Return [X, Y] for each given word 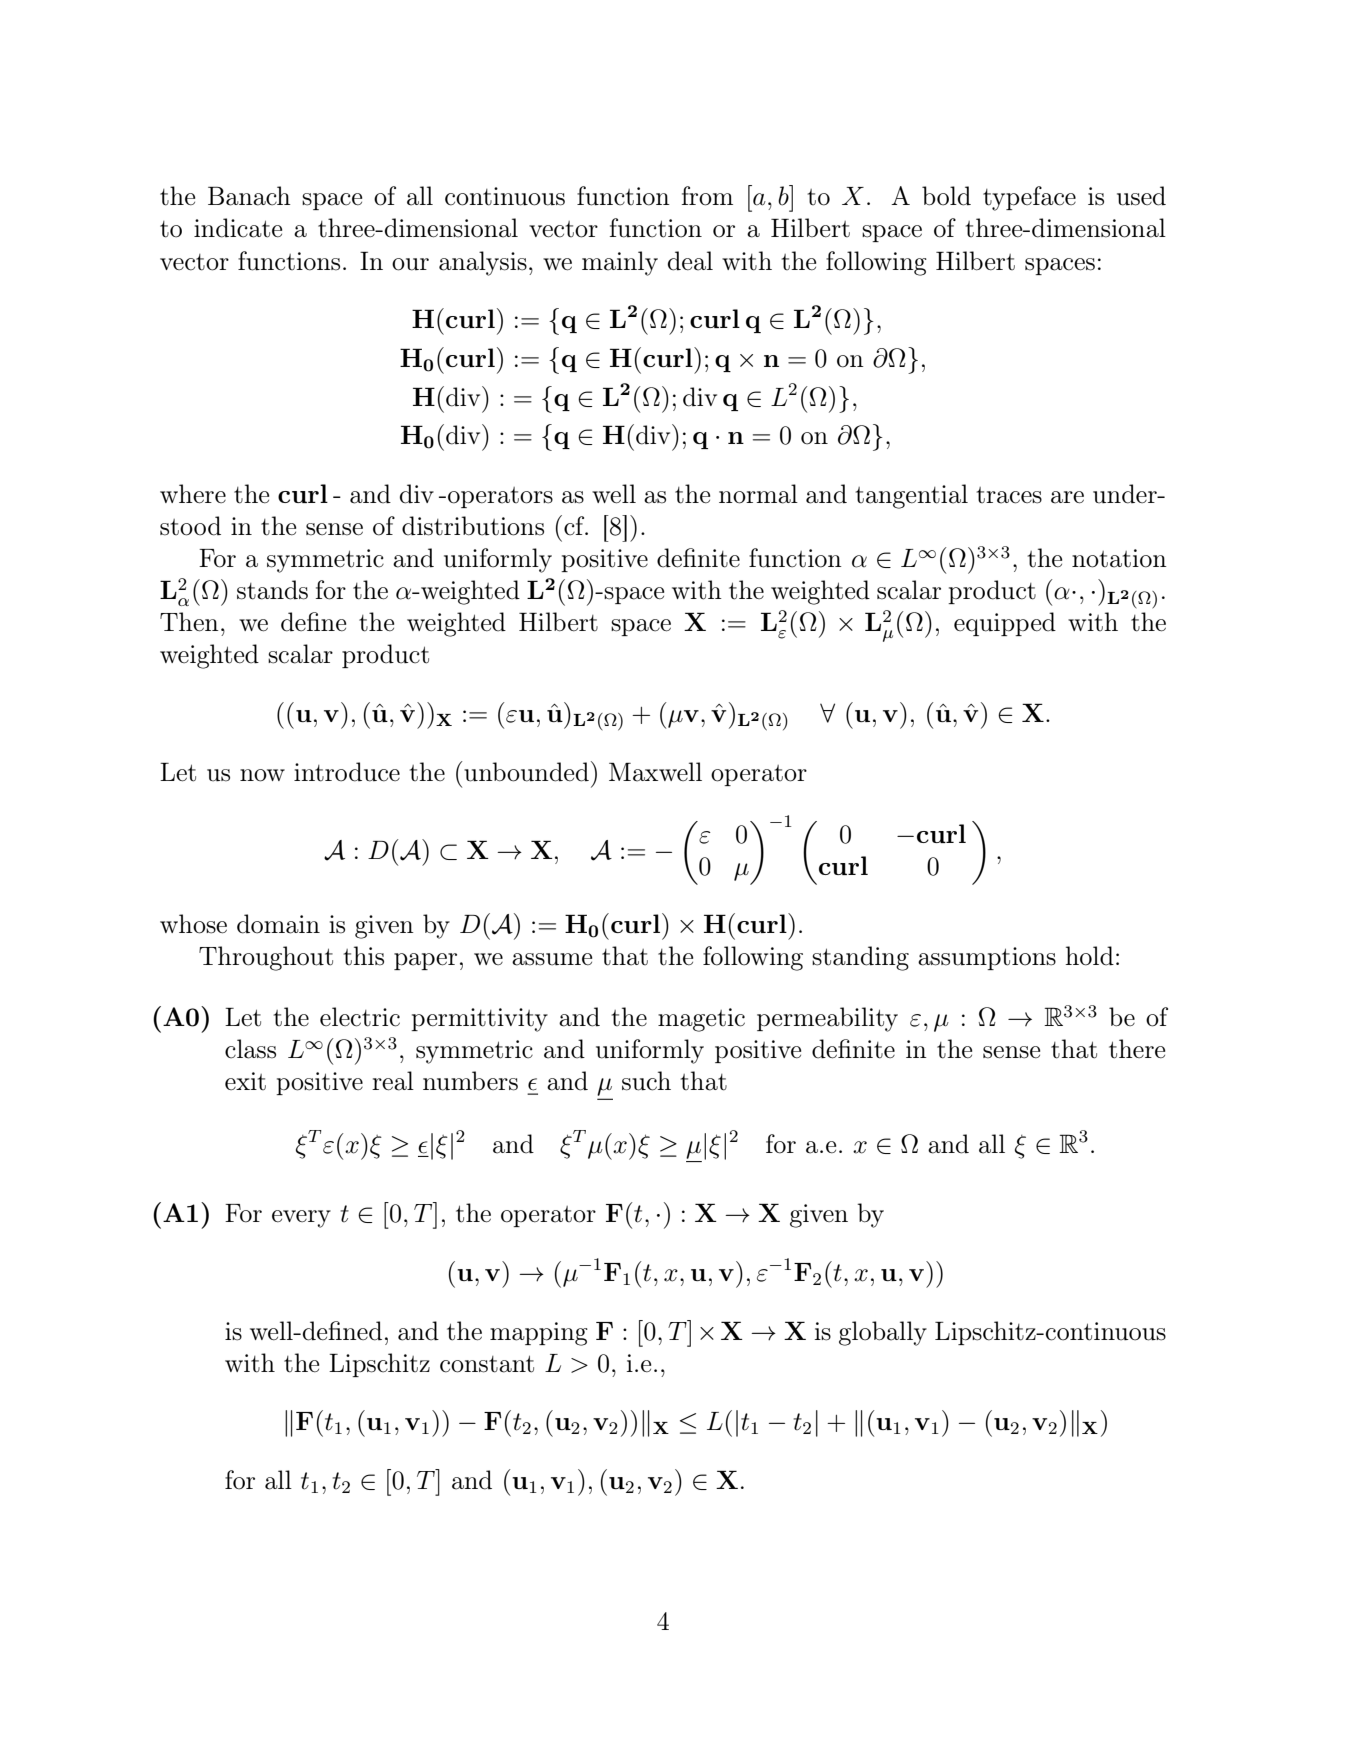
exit [245, 1081]
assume [552, 959]
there [1137, 1049]
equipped [1005, 624]
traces [1009, 495]
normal [758, 494]
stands [272, 590]
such [646, 1081]
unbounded [525, 771]
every [301, 1219]
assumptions [987, 958]
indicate [238, 228]
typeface [1029, 198]
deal [690, 261]
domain [278, 924]
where [193, 494]
